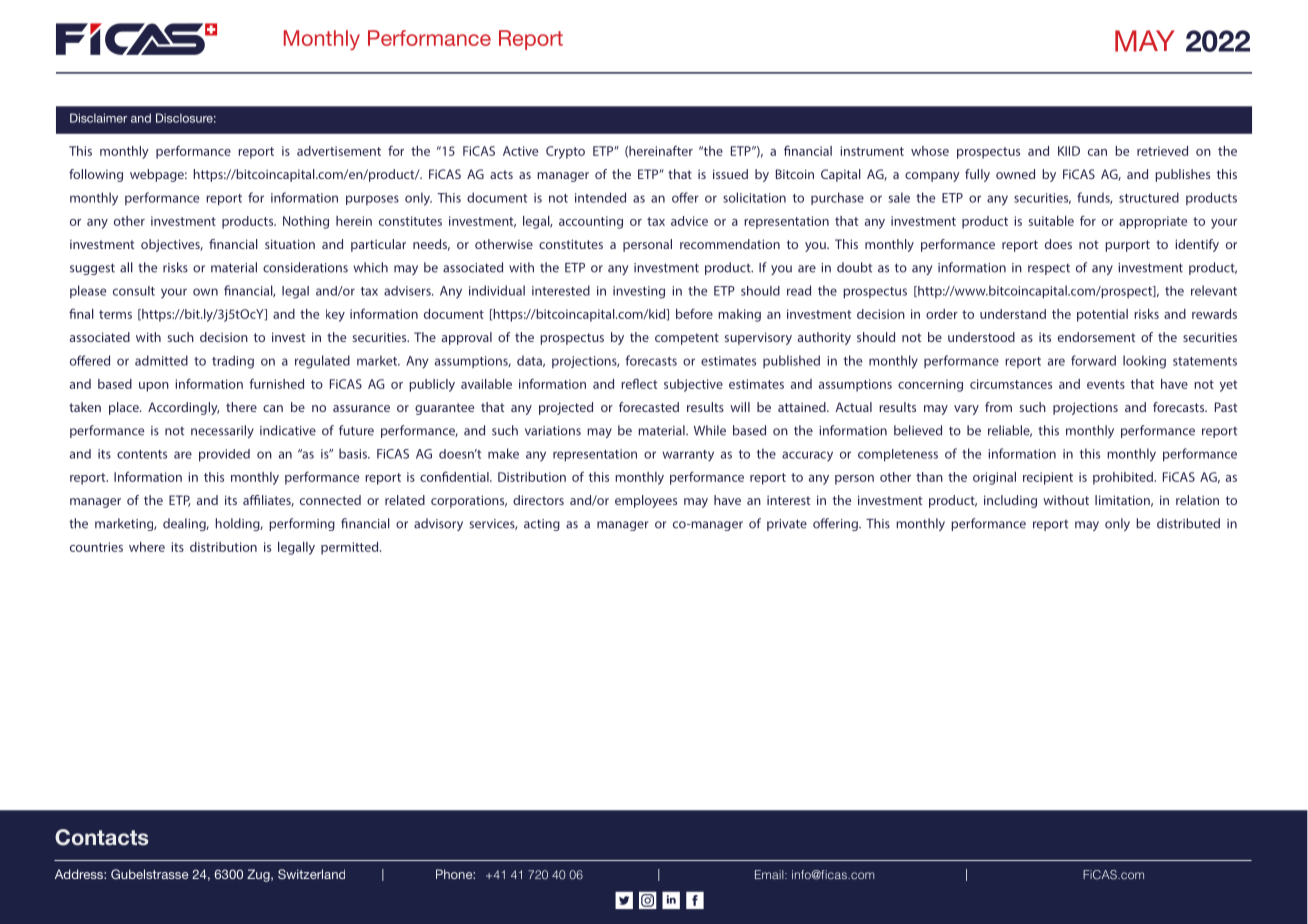 This screenshot has width=1308, height=924. I want to click on where, so click(147, 547).
